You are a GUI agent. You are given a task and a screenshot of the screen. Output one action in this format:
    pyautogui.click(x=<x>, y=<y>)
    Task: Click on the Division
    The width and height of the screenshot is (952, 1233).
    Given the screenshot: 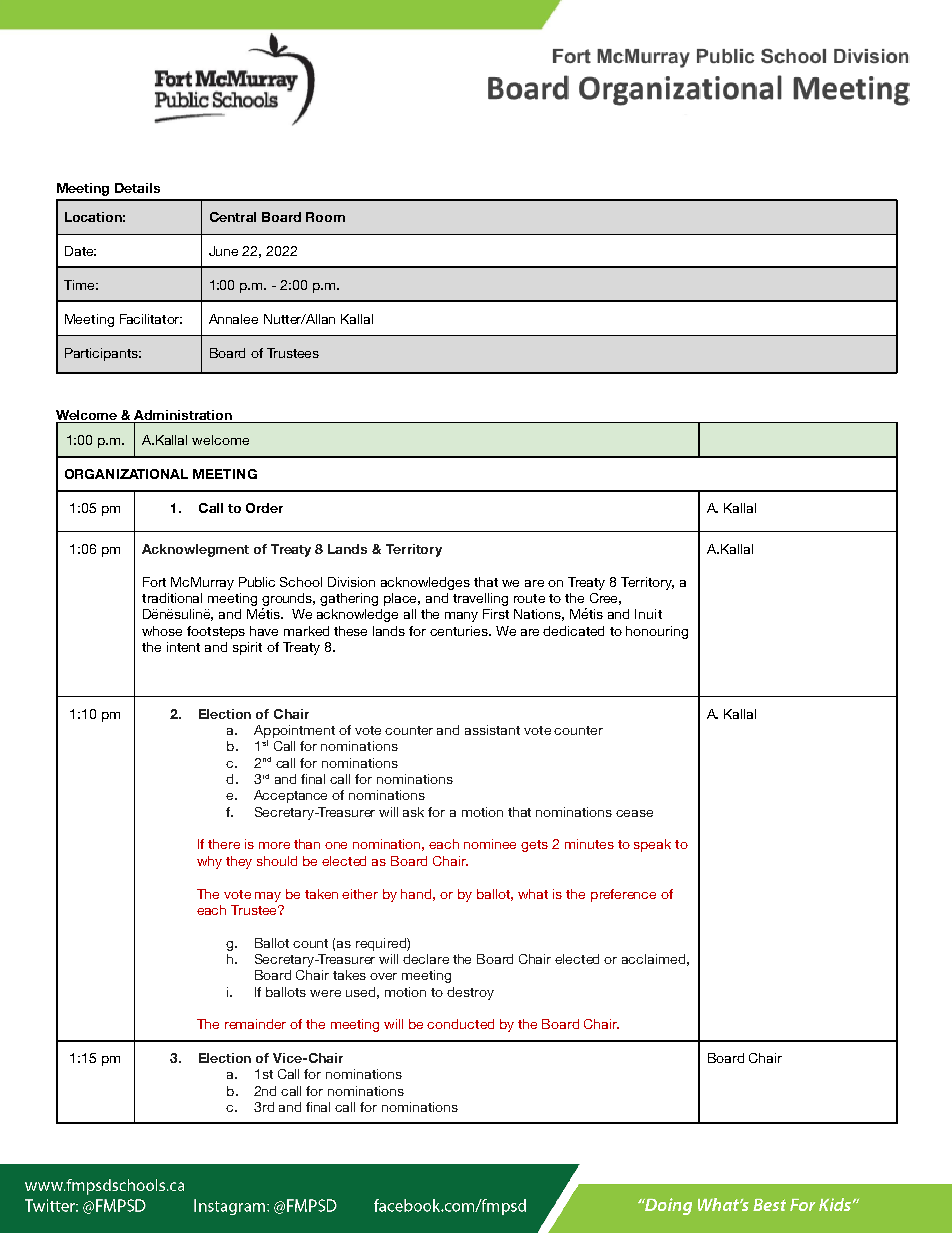 What is the action you would take?
    pyautogui.click(x=351, y=582)
